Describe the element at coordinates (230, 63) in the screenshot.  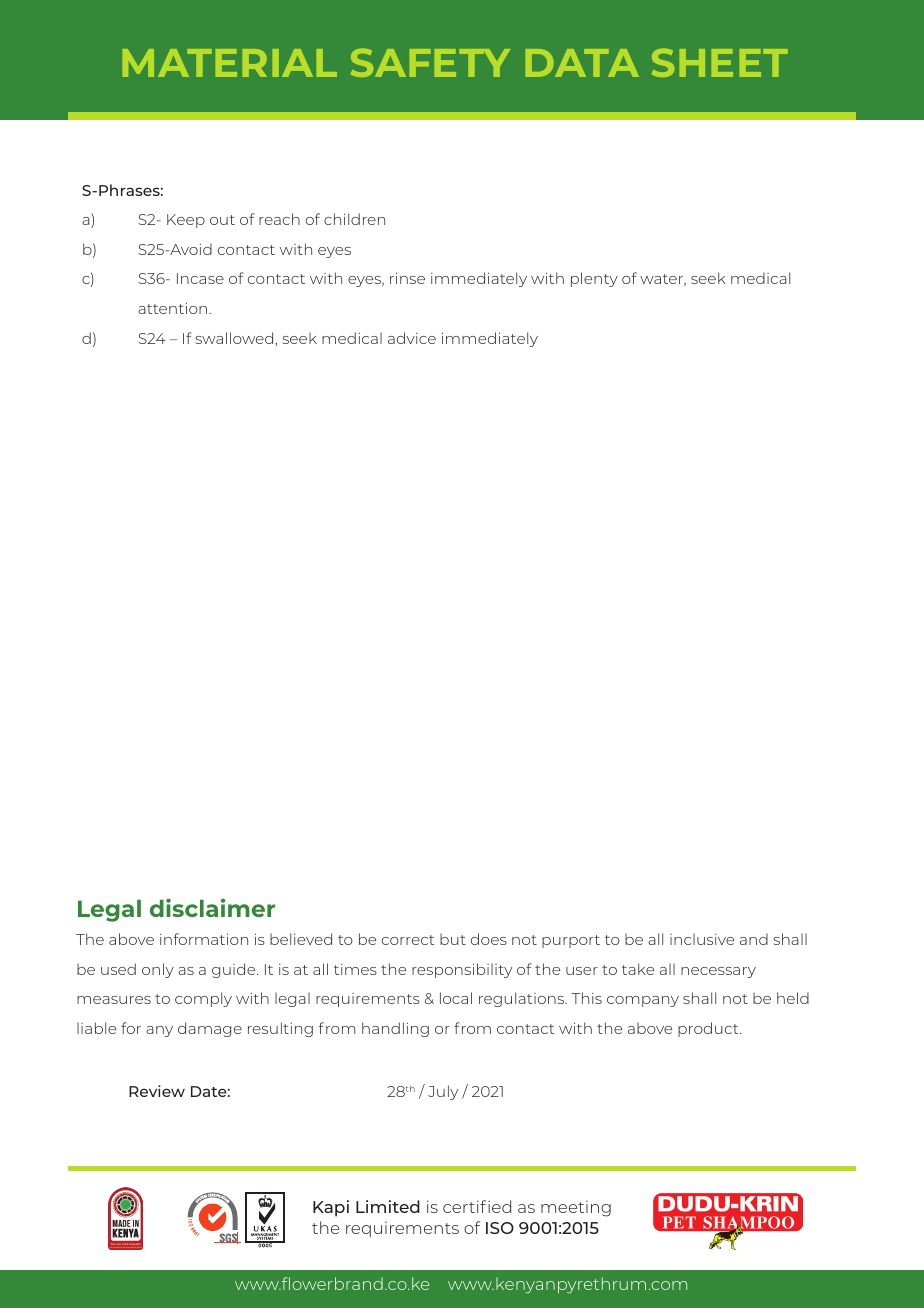
I see `MATERIAL` at that location.
